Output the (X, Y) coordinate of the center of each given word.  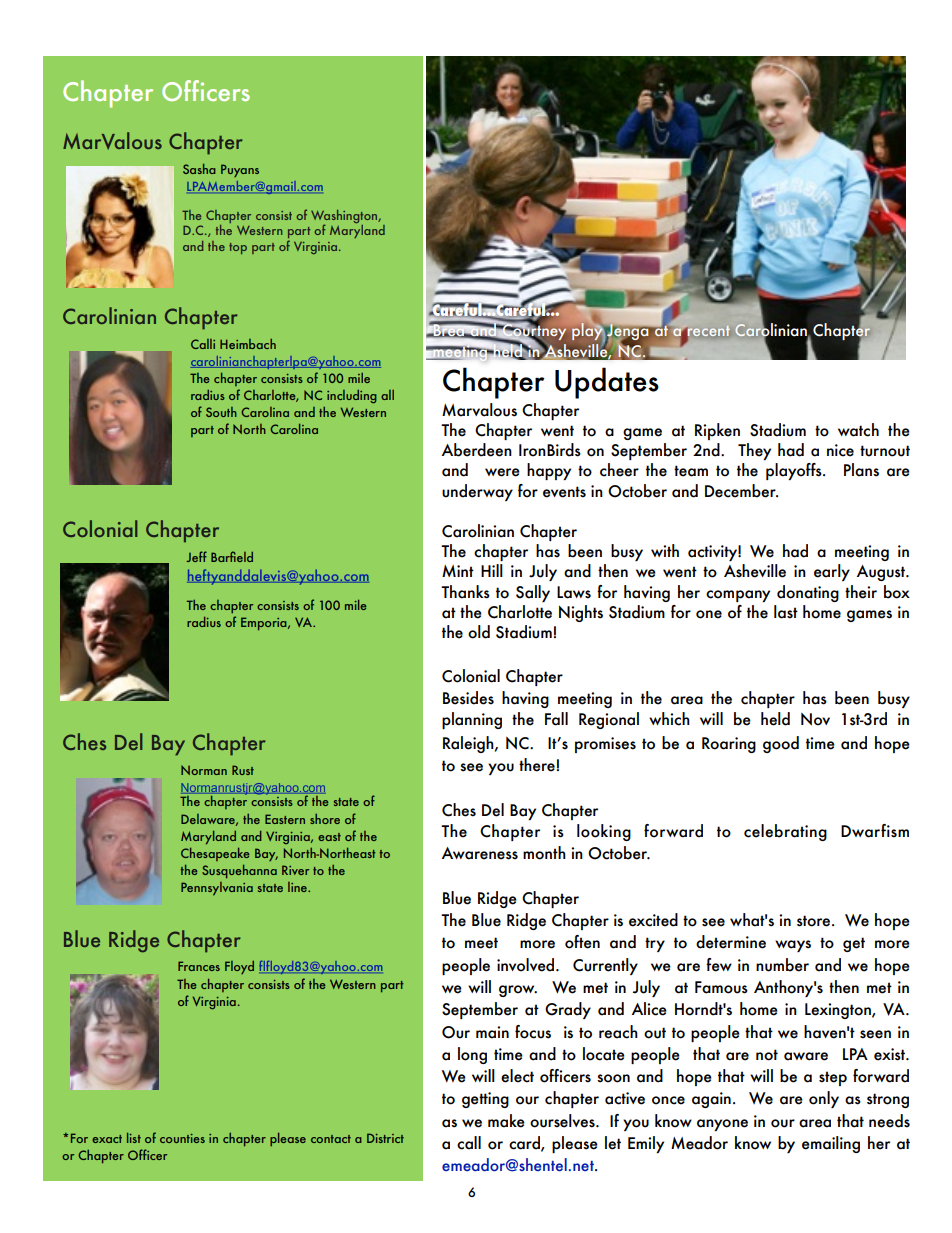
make (506, 1121)
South (221, 412)
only (824, 1099)
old (479, 632)
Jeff (196, 556)
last (786, 612)
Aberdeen (477, 450)
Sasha (199, 169)
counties (182, 1138)
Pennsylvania (217, 889)
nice (840, 450)
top (238, 248)
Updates (607, 383)
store (813, 921)
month (544, 853)
